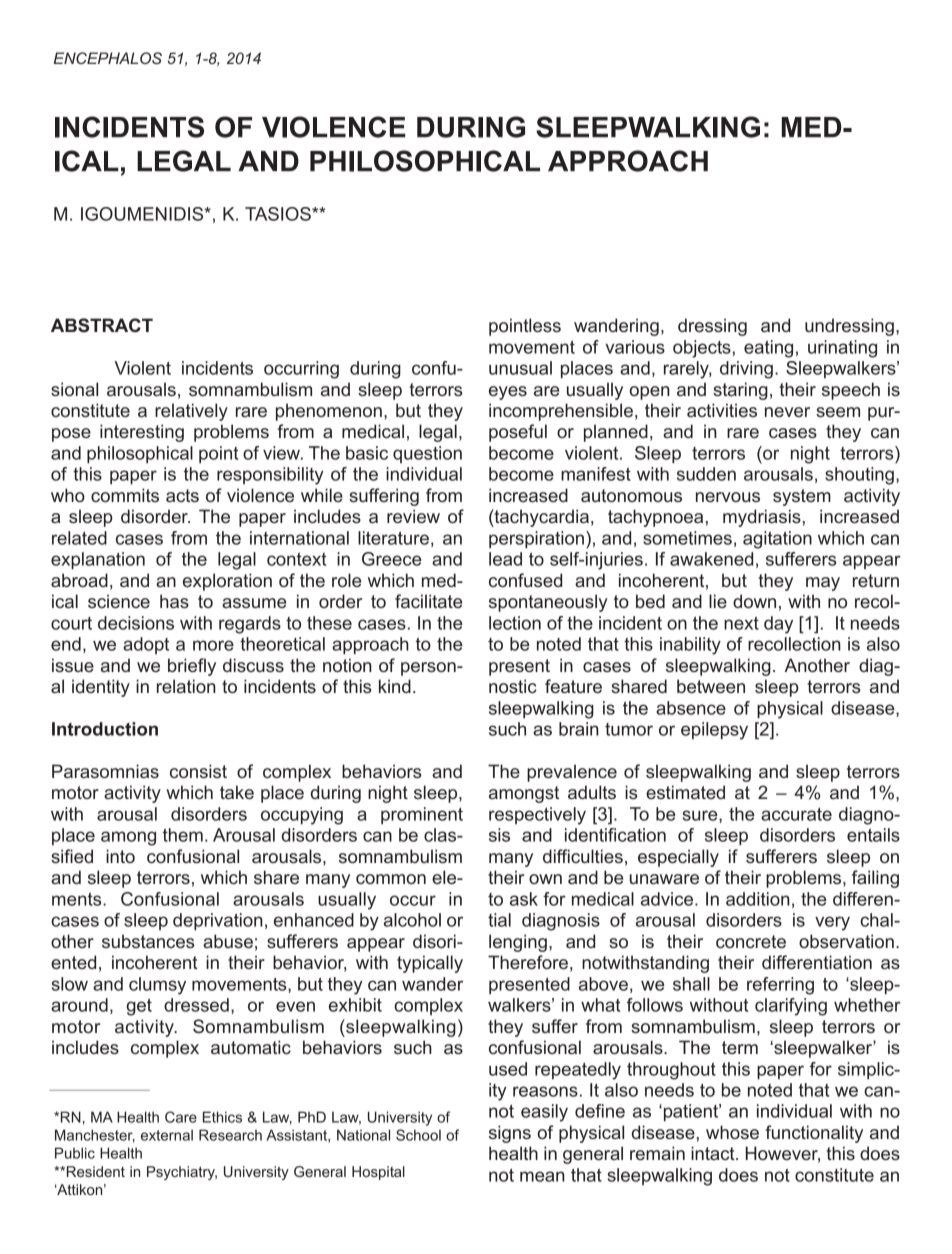 This screenshot has width=952, height=1254. I want to click on concrete, so click(751, 941).
